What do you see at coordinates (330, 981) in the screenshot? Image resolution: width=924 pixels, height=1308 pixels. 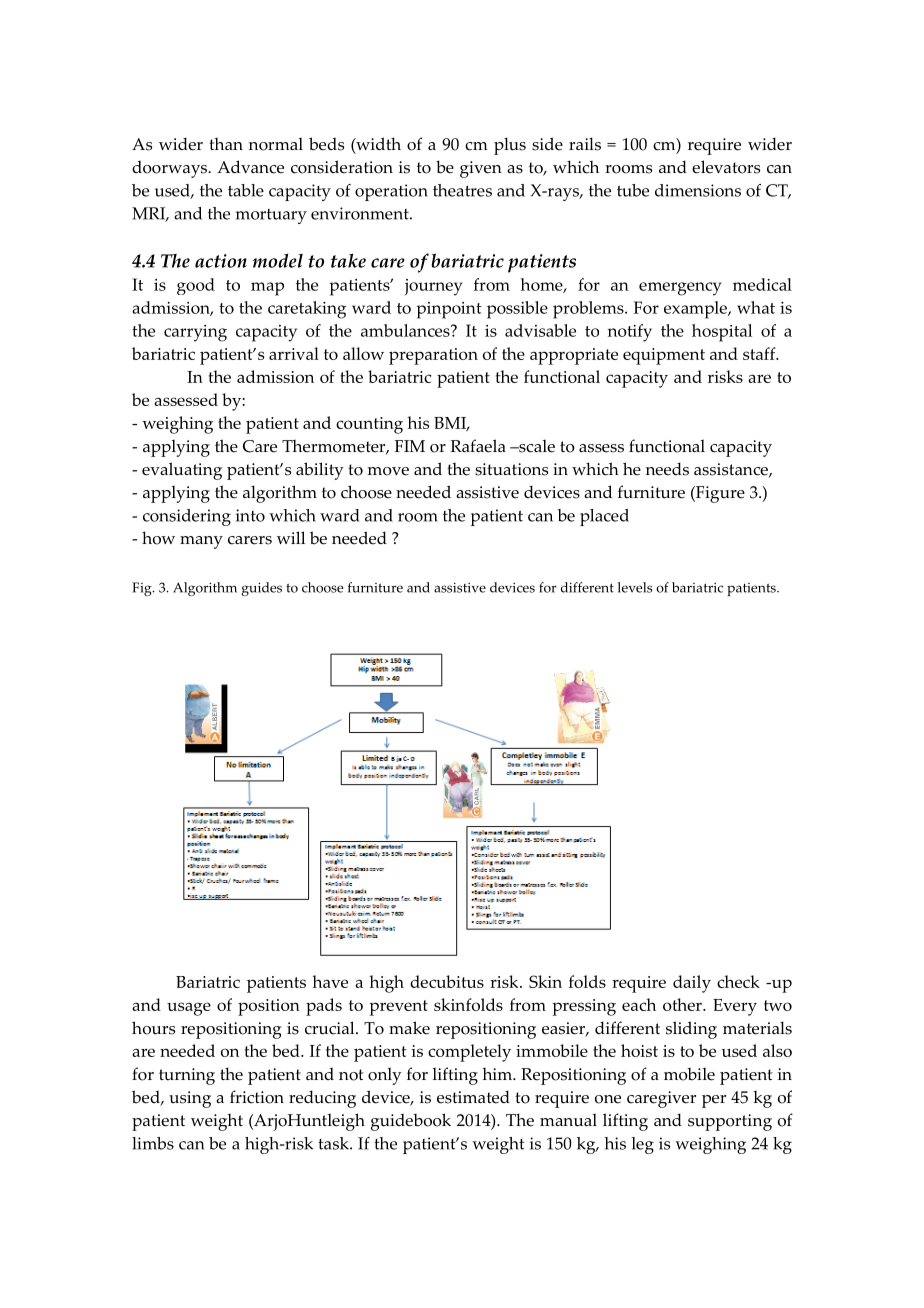 I see `have` at bounding box center [330, 981].
